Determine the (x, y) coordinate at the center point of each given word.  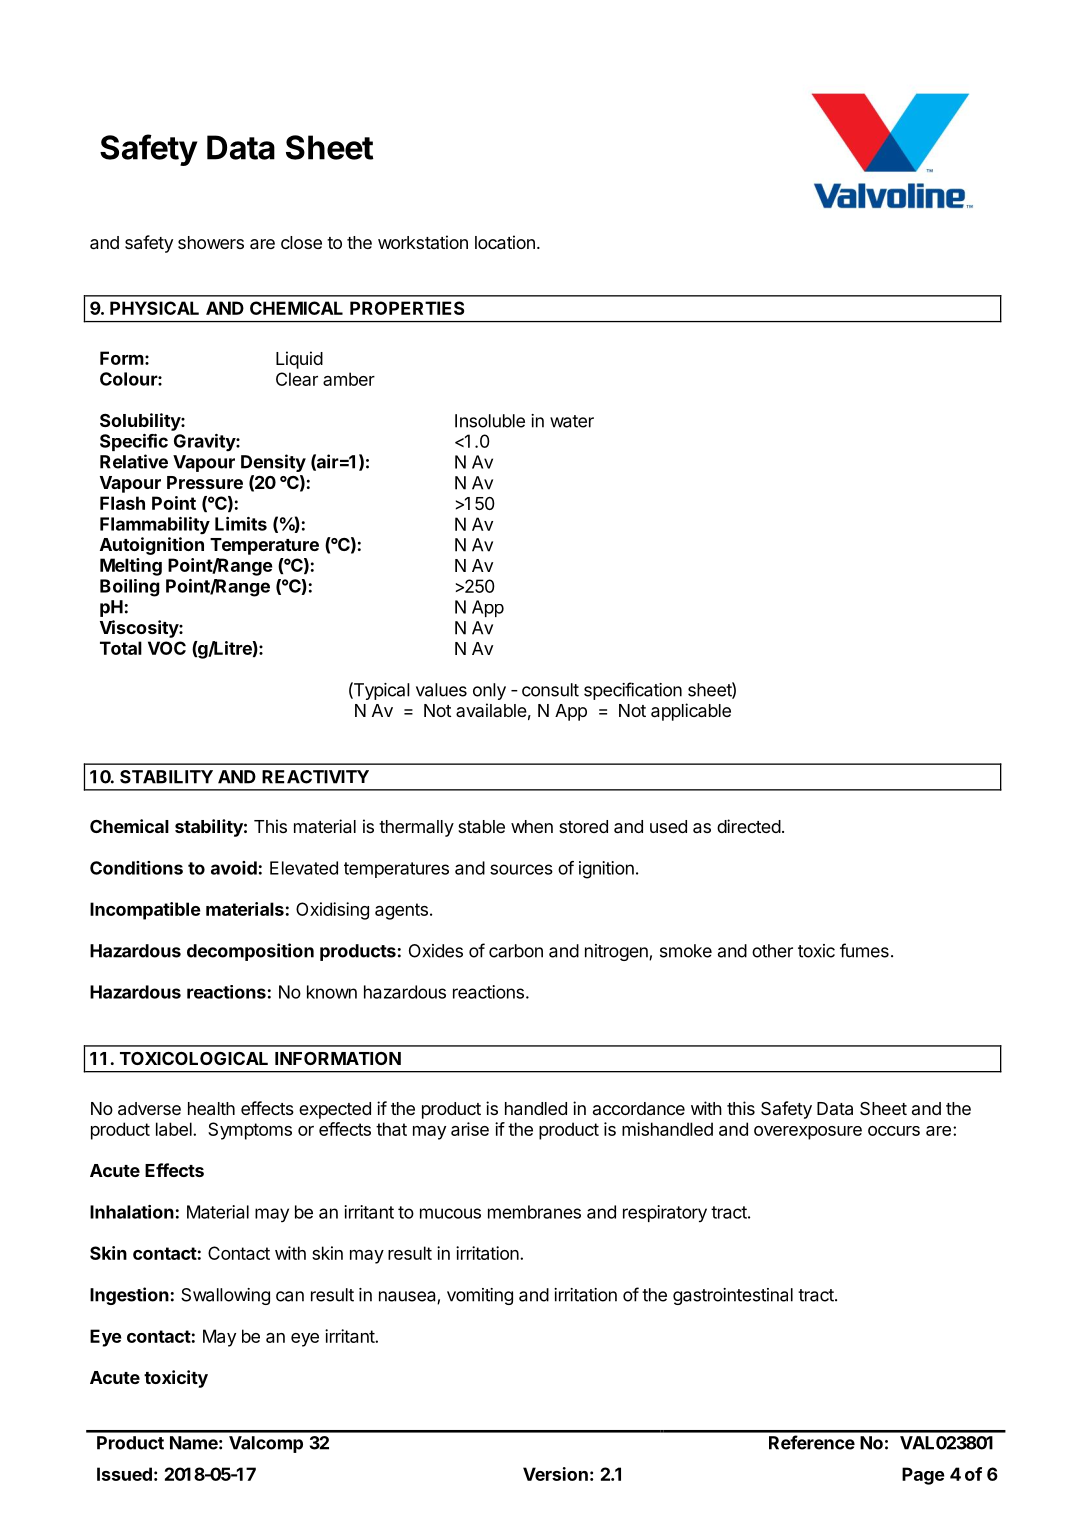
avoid (234, 868)
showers (211, 242)
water (572, 421)
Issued (124, 1474)
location (505, 242)
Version (555, 1474)
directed (749, 826)
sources (521, 869)
